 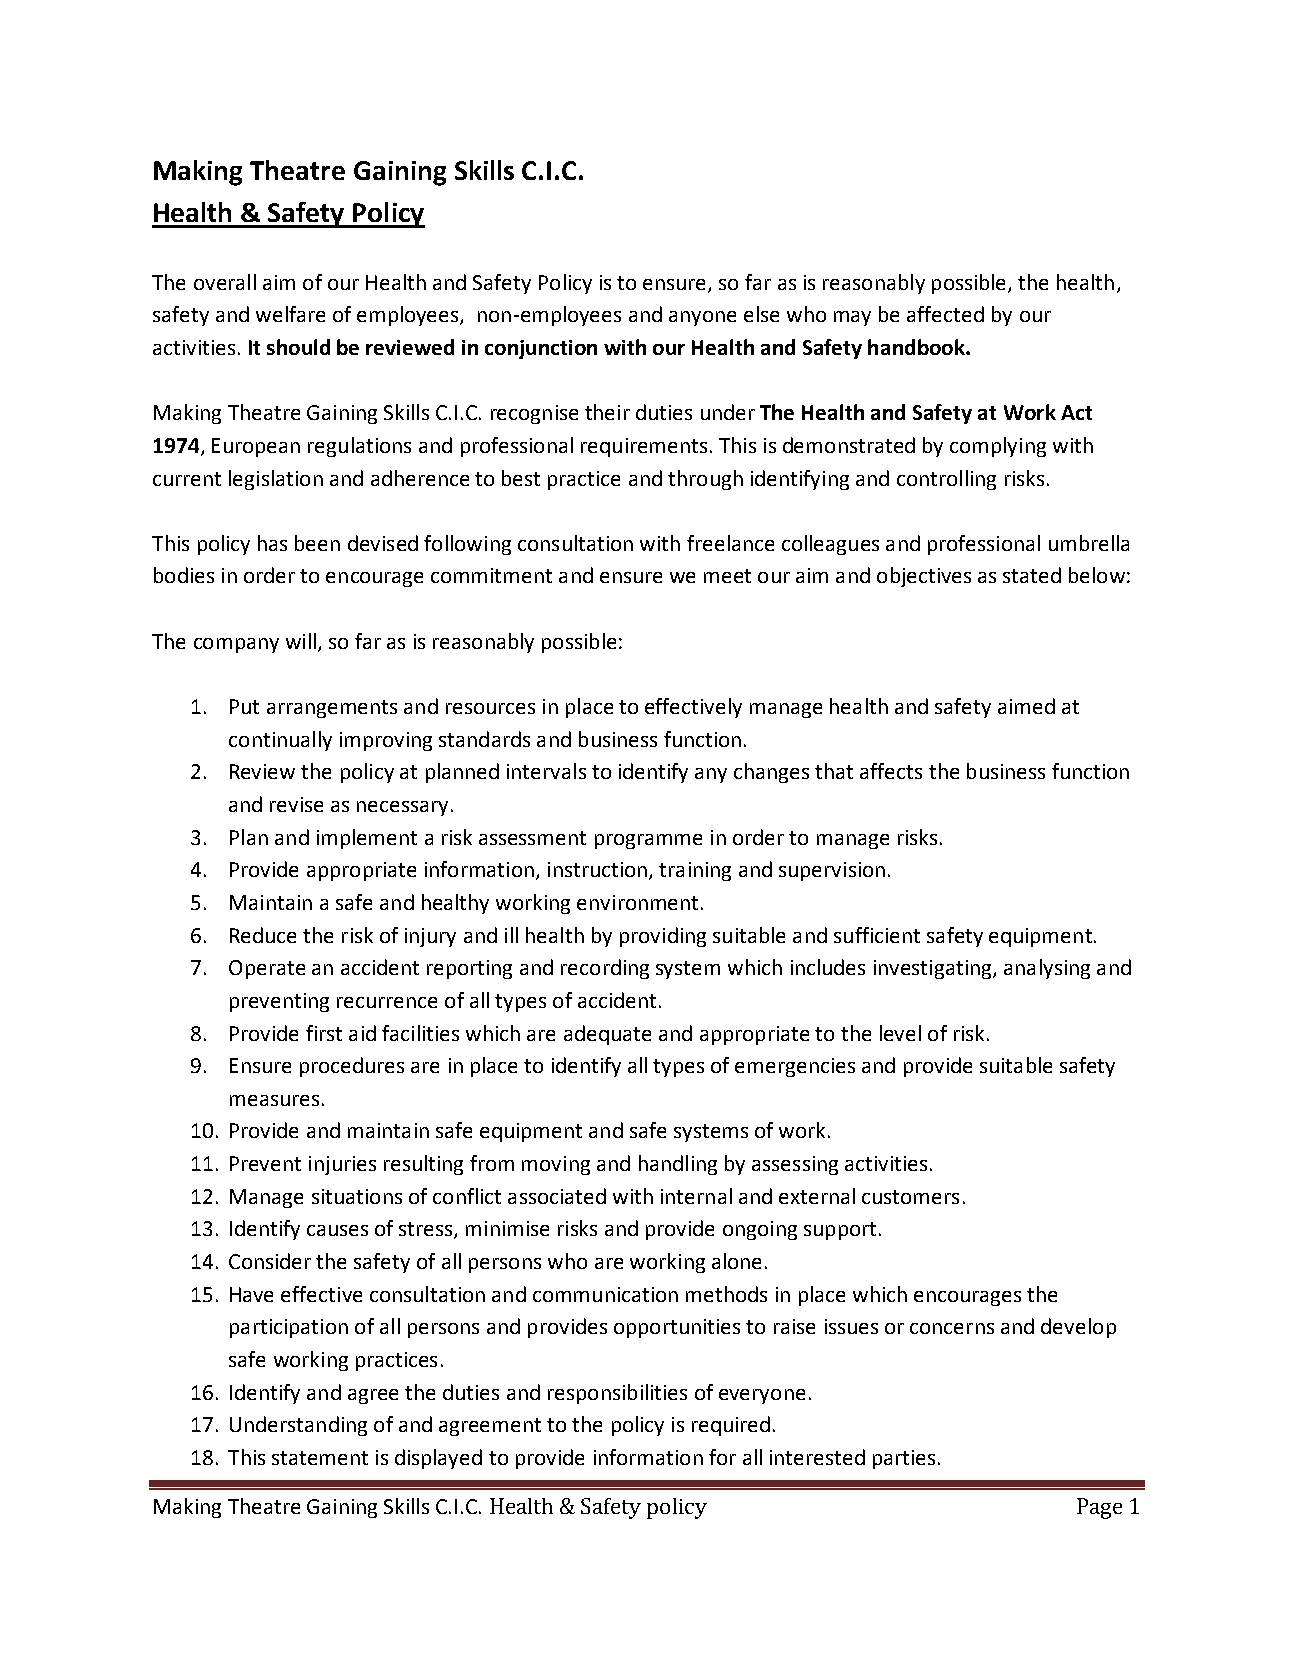 What do you see at coordinates (1032, 575) in the image?
I see `stated` at bounding box center [1032, 575].
